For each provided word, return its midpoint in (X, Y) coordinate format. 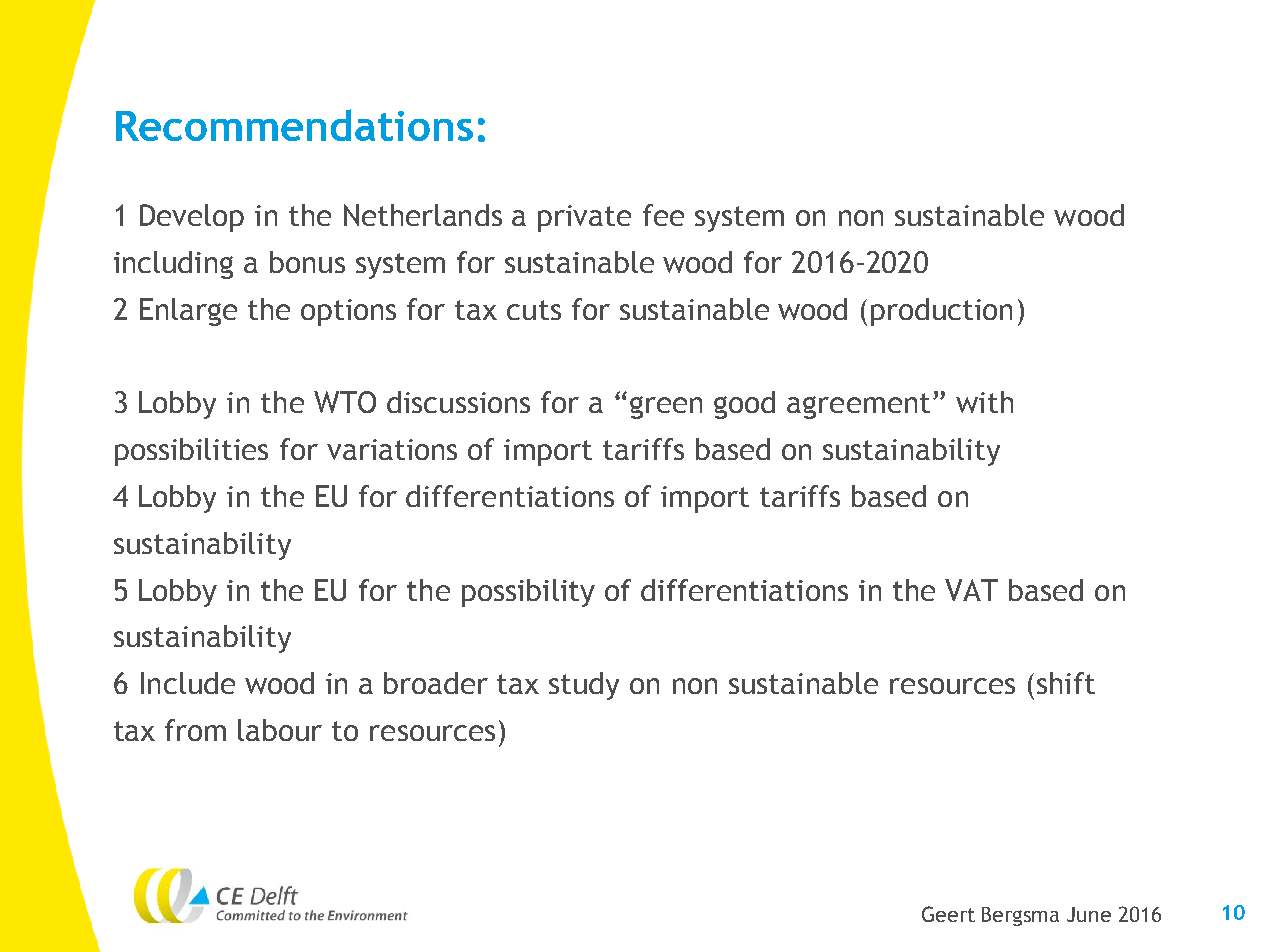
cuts (534, 310)
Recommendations (294, 125)
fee (663, 215)
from (195, 730)
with (984, 402)
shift (1066, 683)
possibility (528, 593)
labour (280, 730)
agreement (860, 406)
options (348, 312)
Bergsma (1020, 916)
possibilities (191, 452)
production (941, 312)
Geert (948, 914)
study (584, 686)
